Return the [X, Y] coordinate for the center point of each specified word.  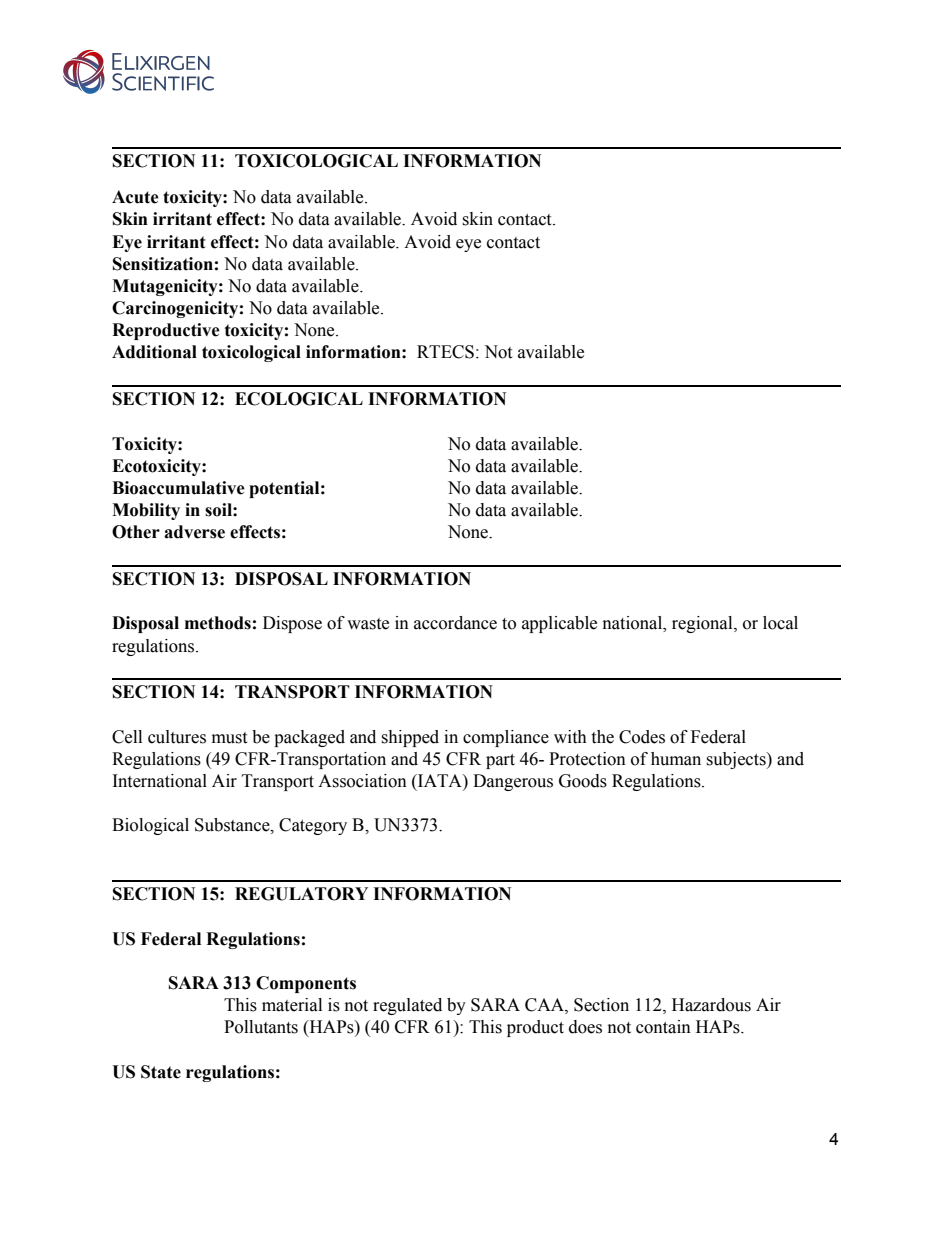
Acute [135, 197]
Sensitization [163, 264]
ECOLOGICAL [299, 399]
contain [663, 1027]
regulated [407, 1006]
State [161, 1072]
